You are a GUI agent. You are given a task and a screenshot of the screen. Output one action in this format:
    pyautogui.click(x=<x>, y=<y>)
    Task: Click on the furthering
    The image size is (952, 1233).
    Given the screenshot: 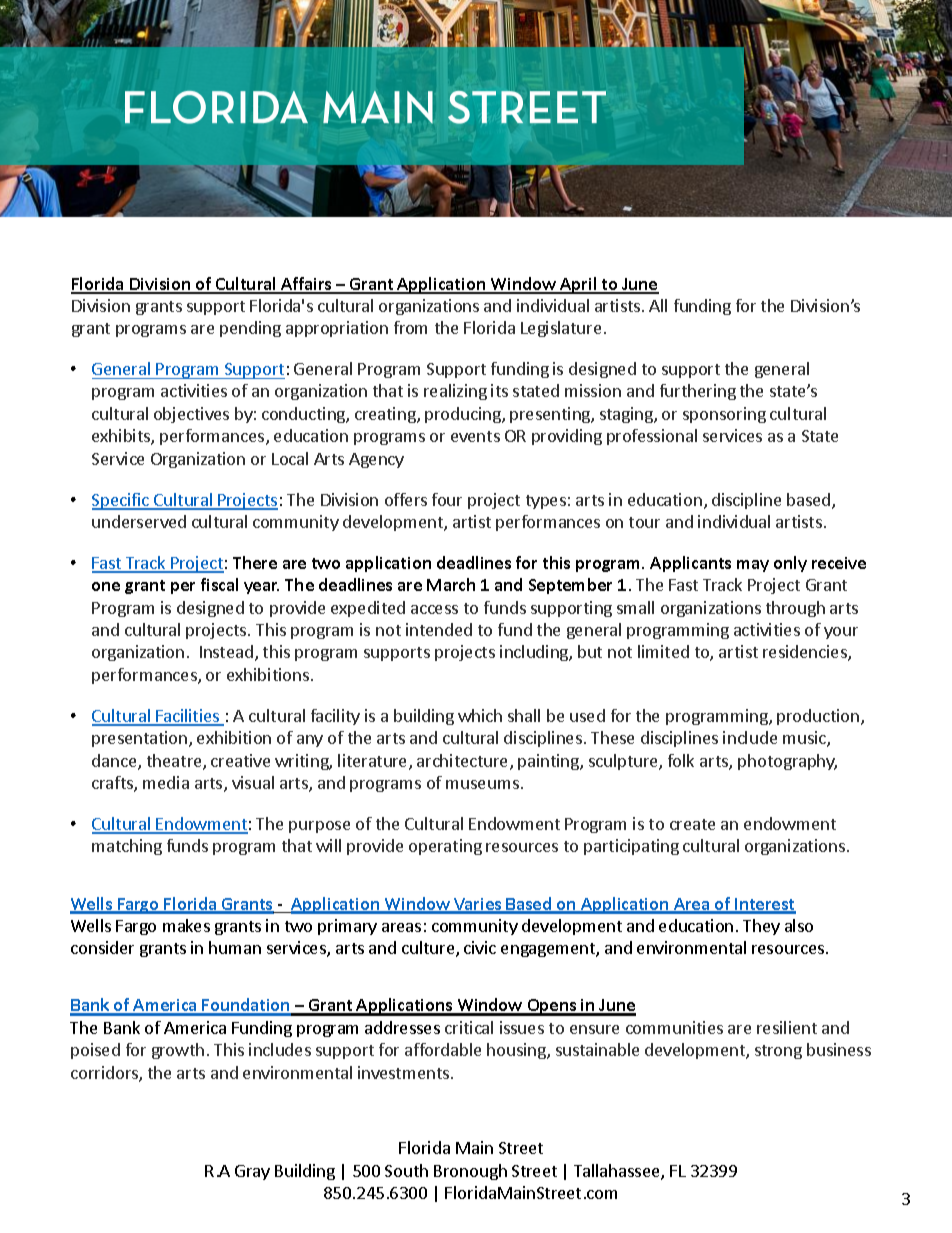 What is the action you would take?
    pyautogui.click(x=698, y=392)
